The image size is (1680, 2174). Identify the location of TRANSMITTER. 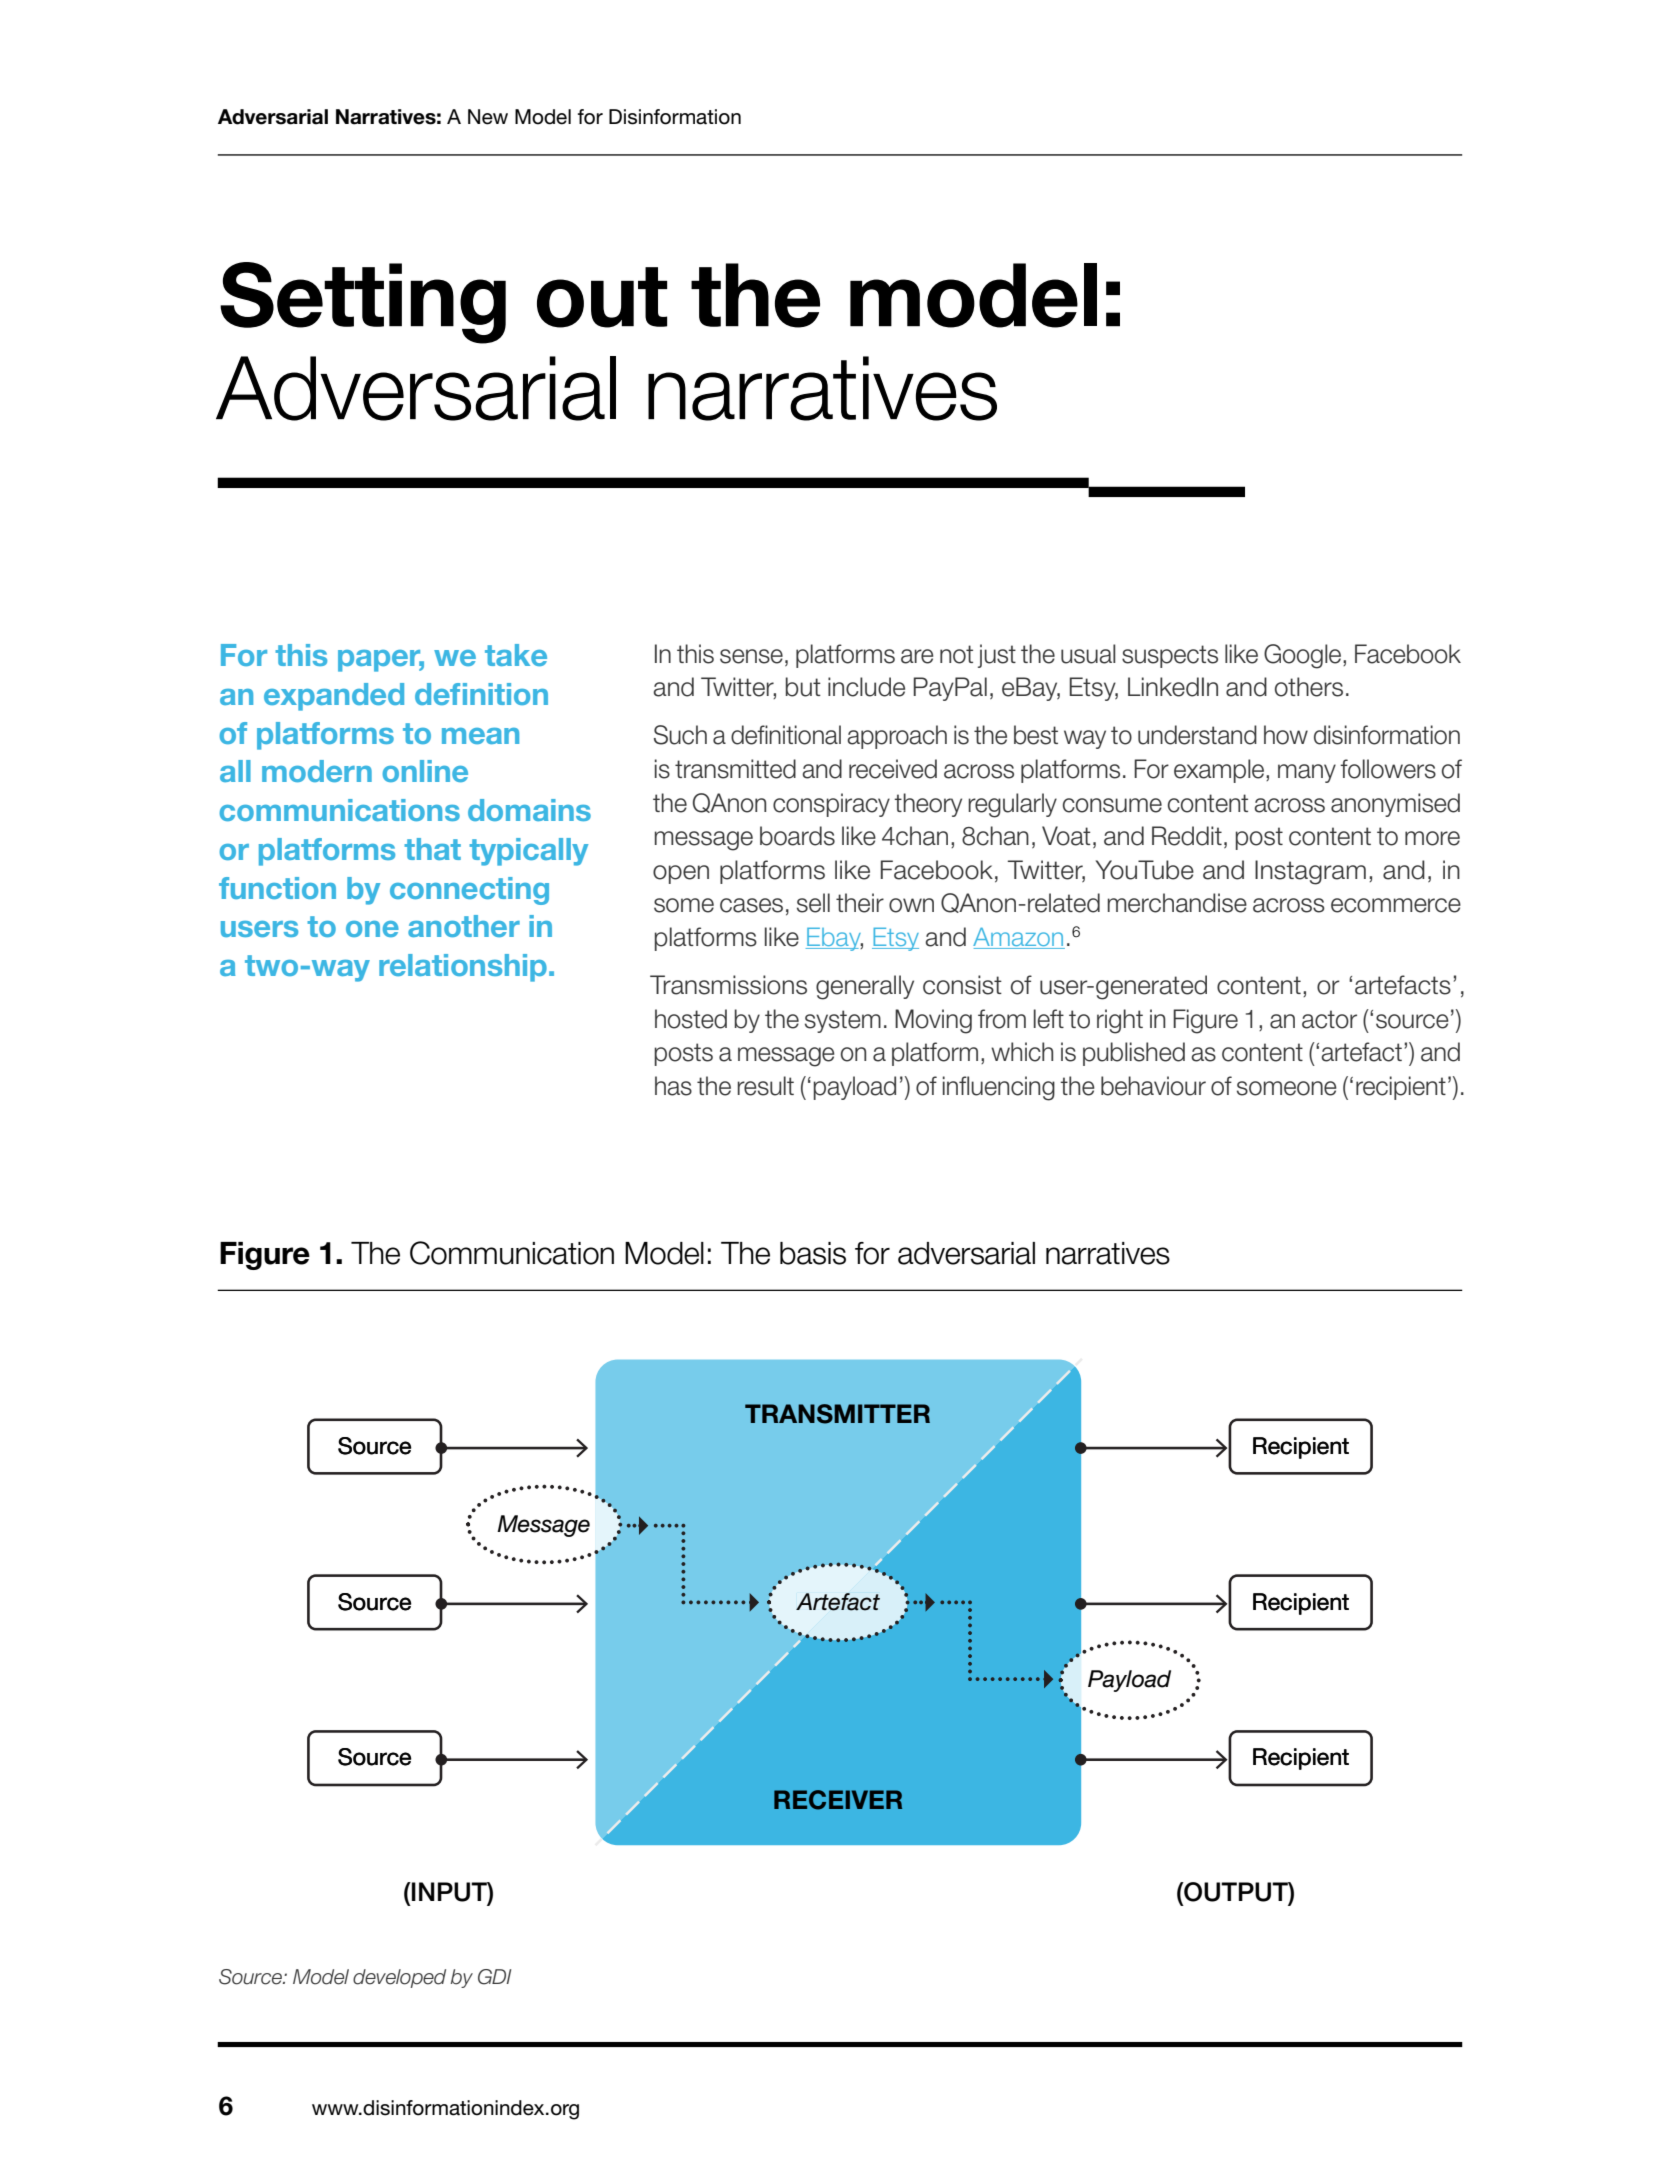
(837, 1414).
